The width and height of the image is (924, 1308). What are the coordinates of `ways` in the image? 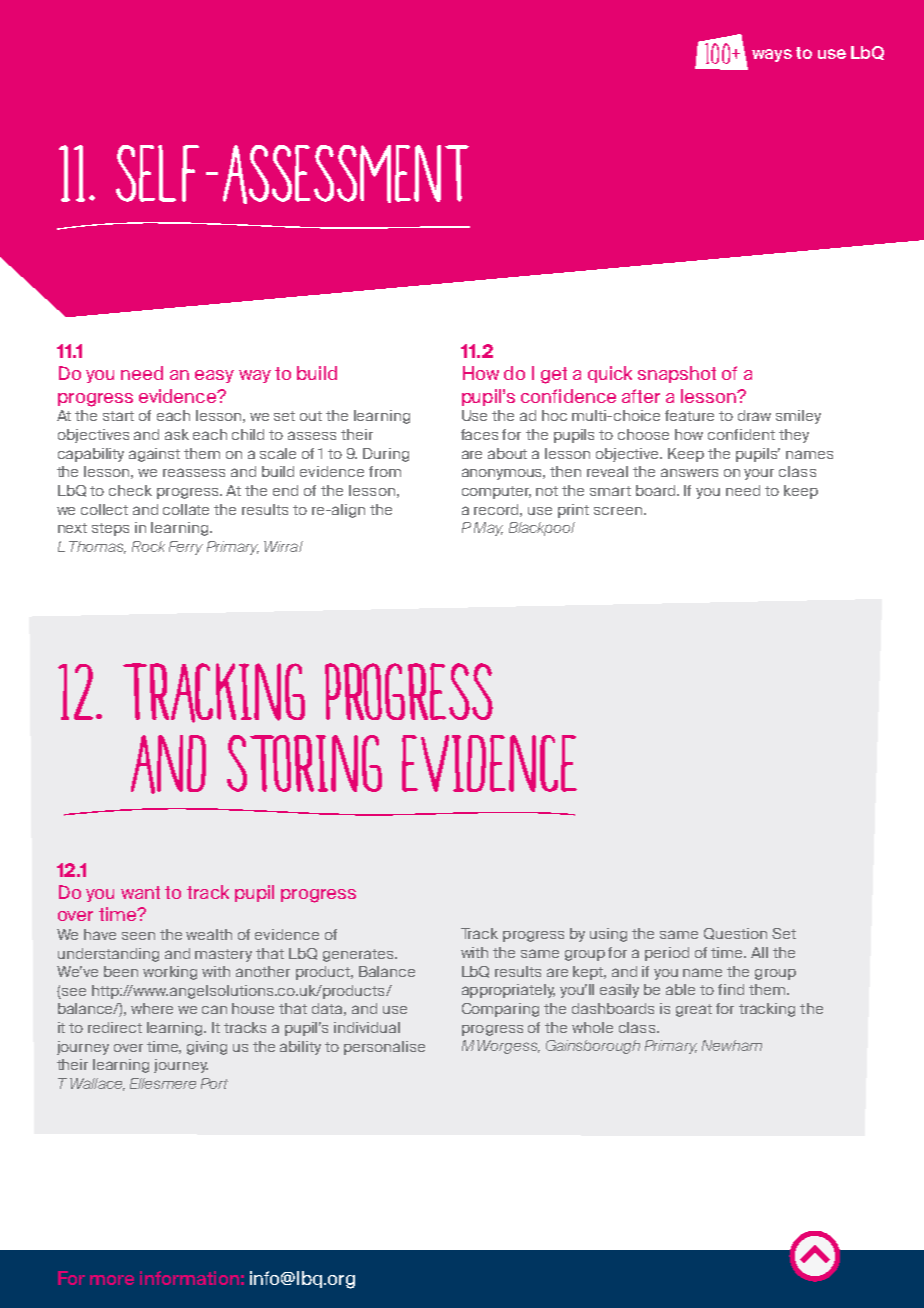 It's located at (772, 55).
